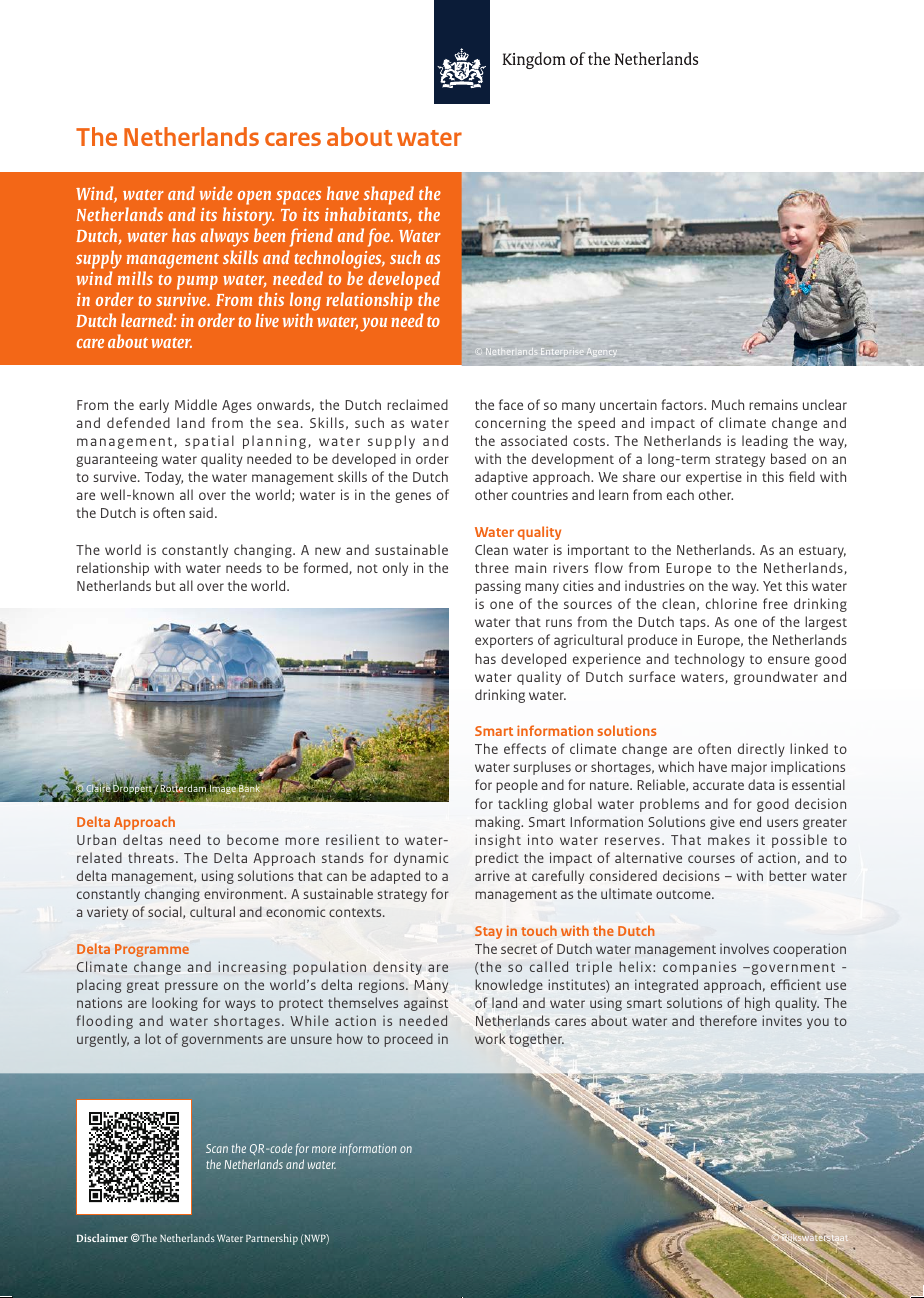  What do you see at coordinates (387, 197) in the document?
I see `shaped` at bounding box center [387, 197].
